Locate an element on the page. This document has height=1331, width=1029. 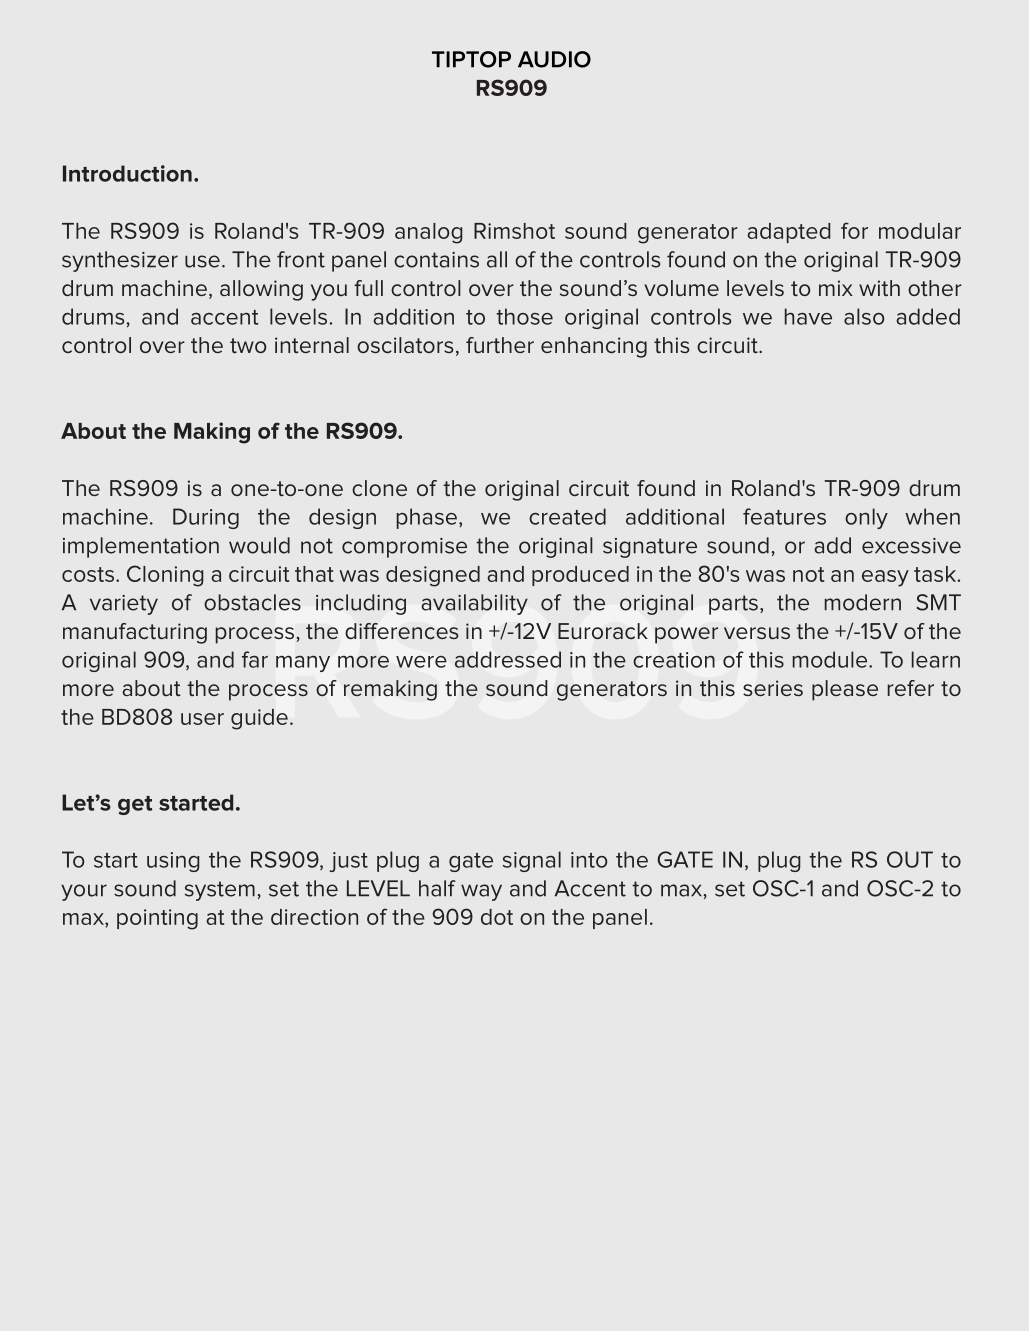
TIPTOP is located at coordinates (471, 59).
